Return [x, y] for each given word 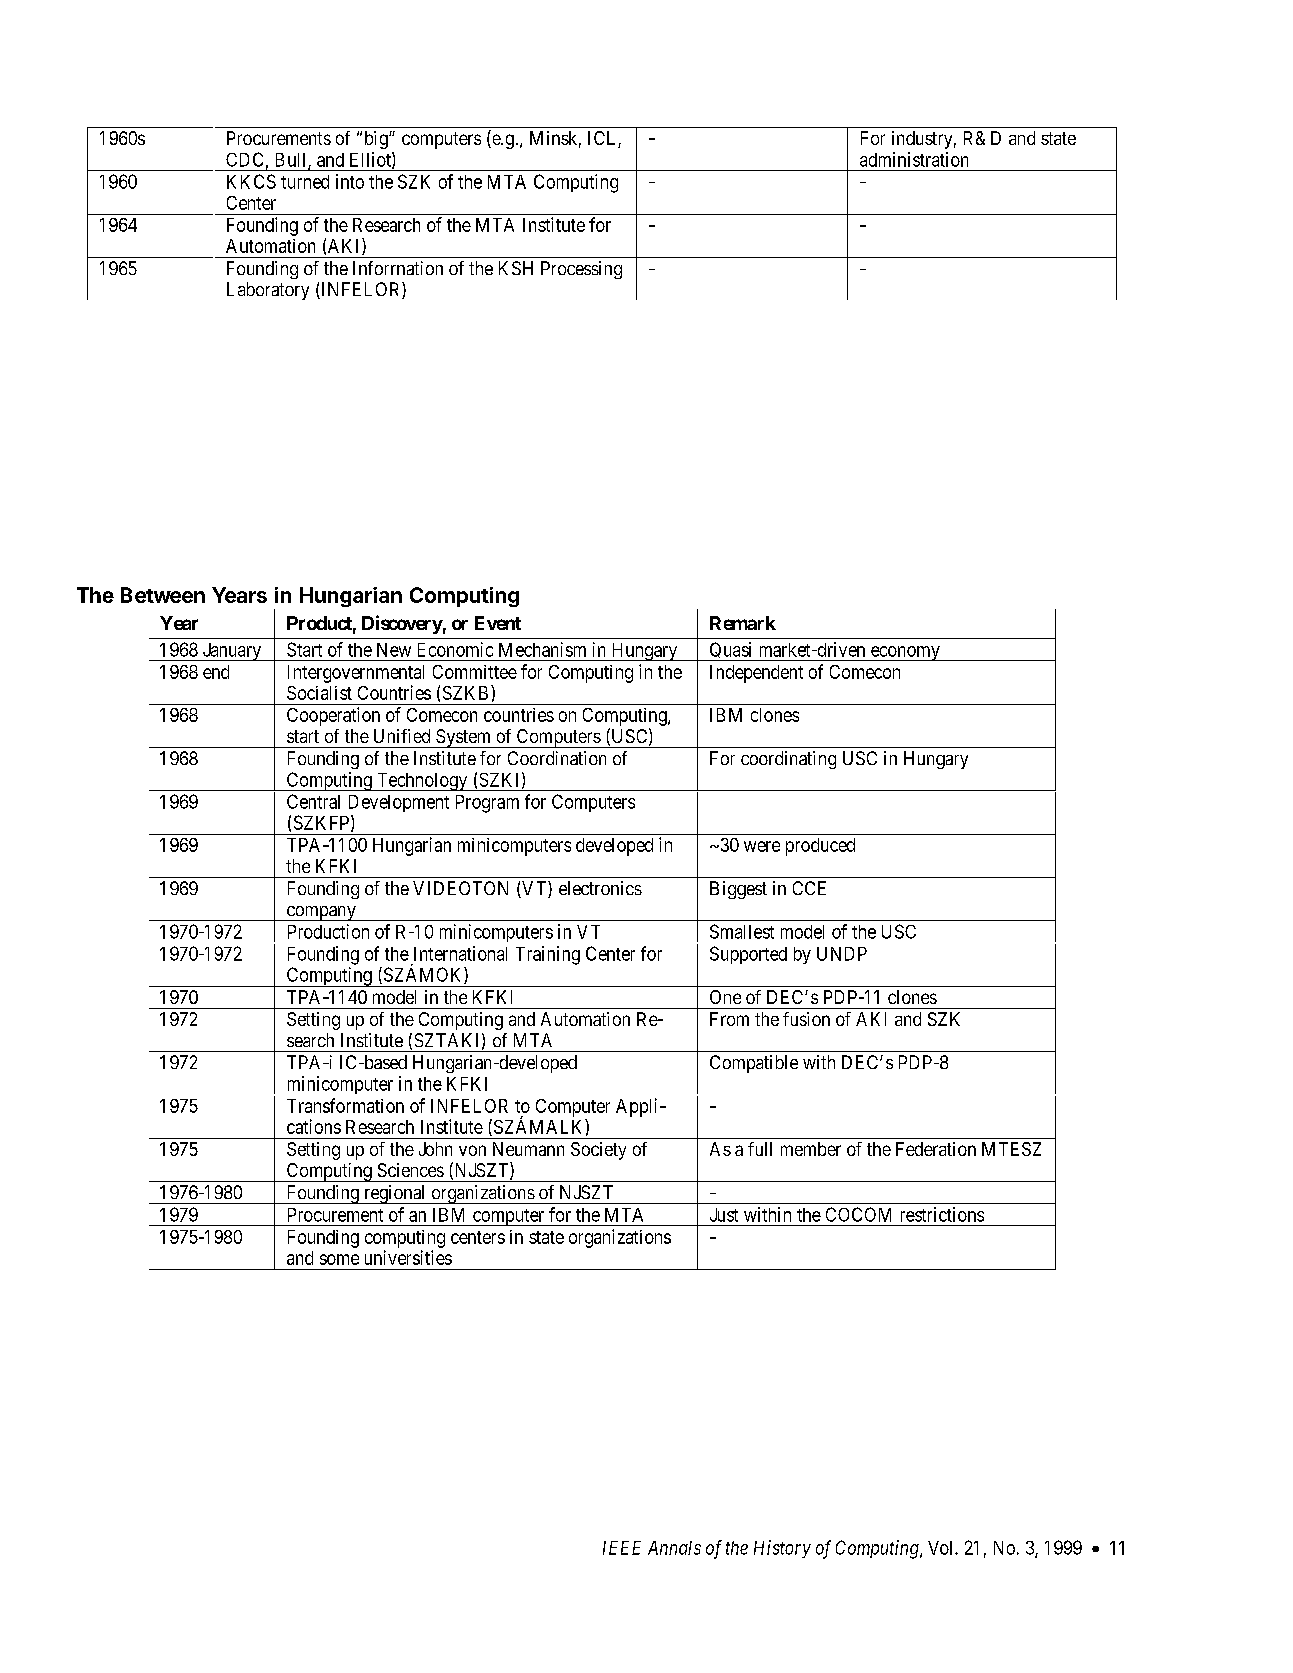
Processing [581, 270]
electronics [600, 888]
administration [914, 159]
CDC [244, 159]
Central [313, 801]
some [339, 1259]
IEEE [622, 1548]
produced [820, 847]
